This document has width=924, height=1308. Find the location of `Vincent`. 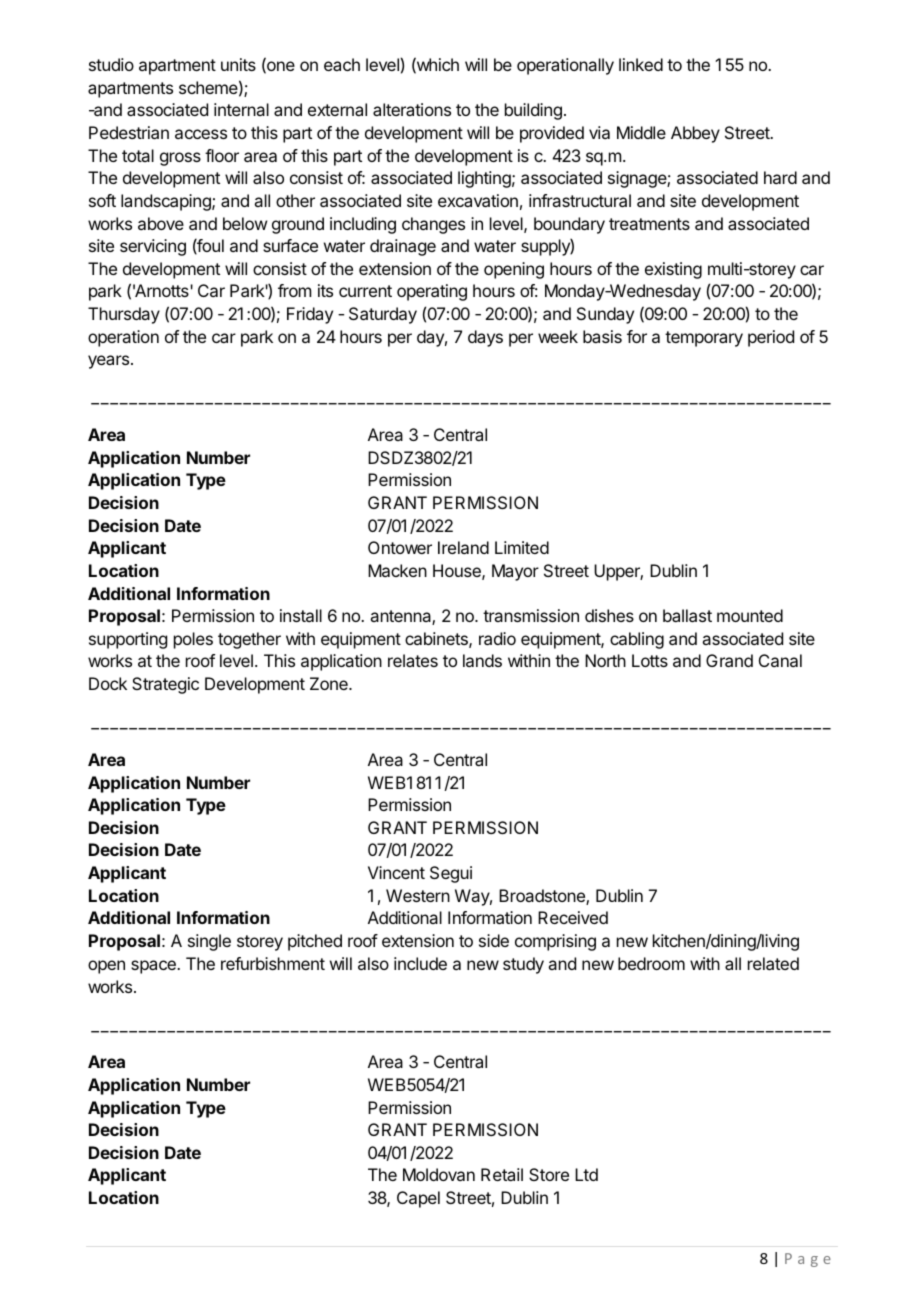

Vincent is located at coordinates (396, 872).
